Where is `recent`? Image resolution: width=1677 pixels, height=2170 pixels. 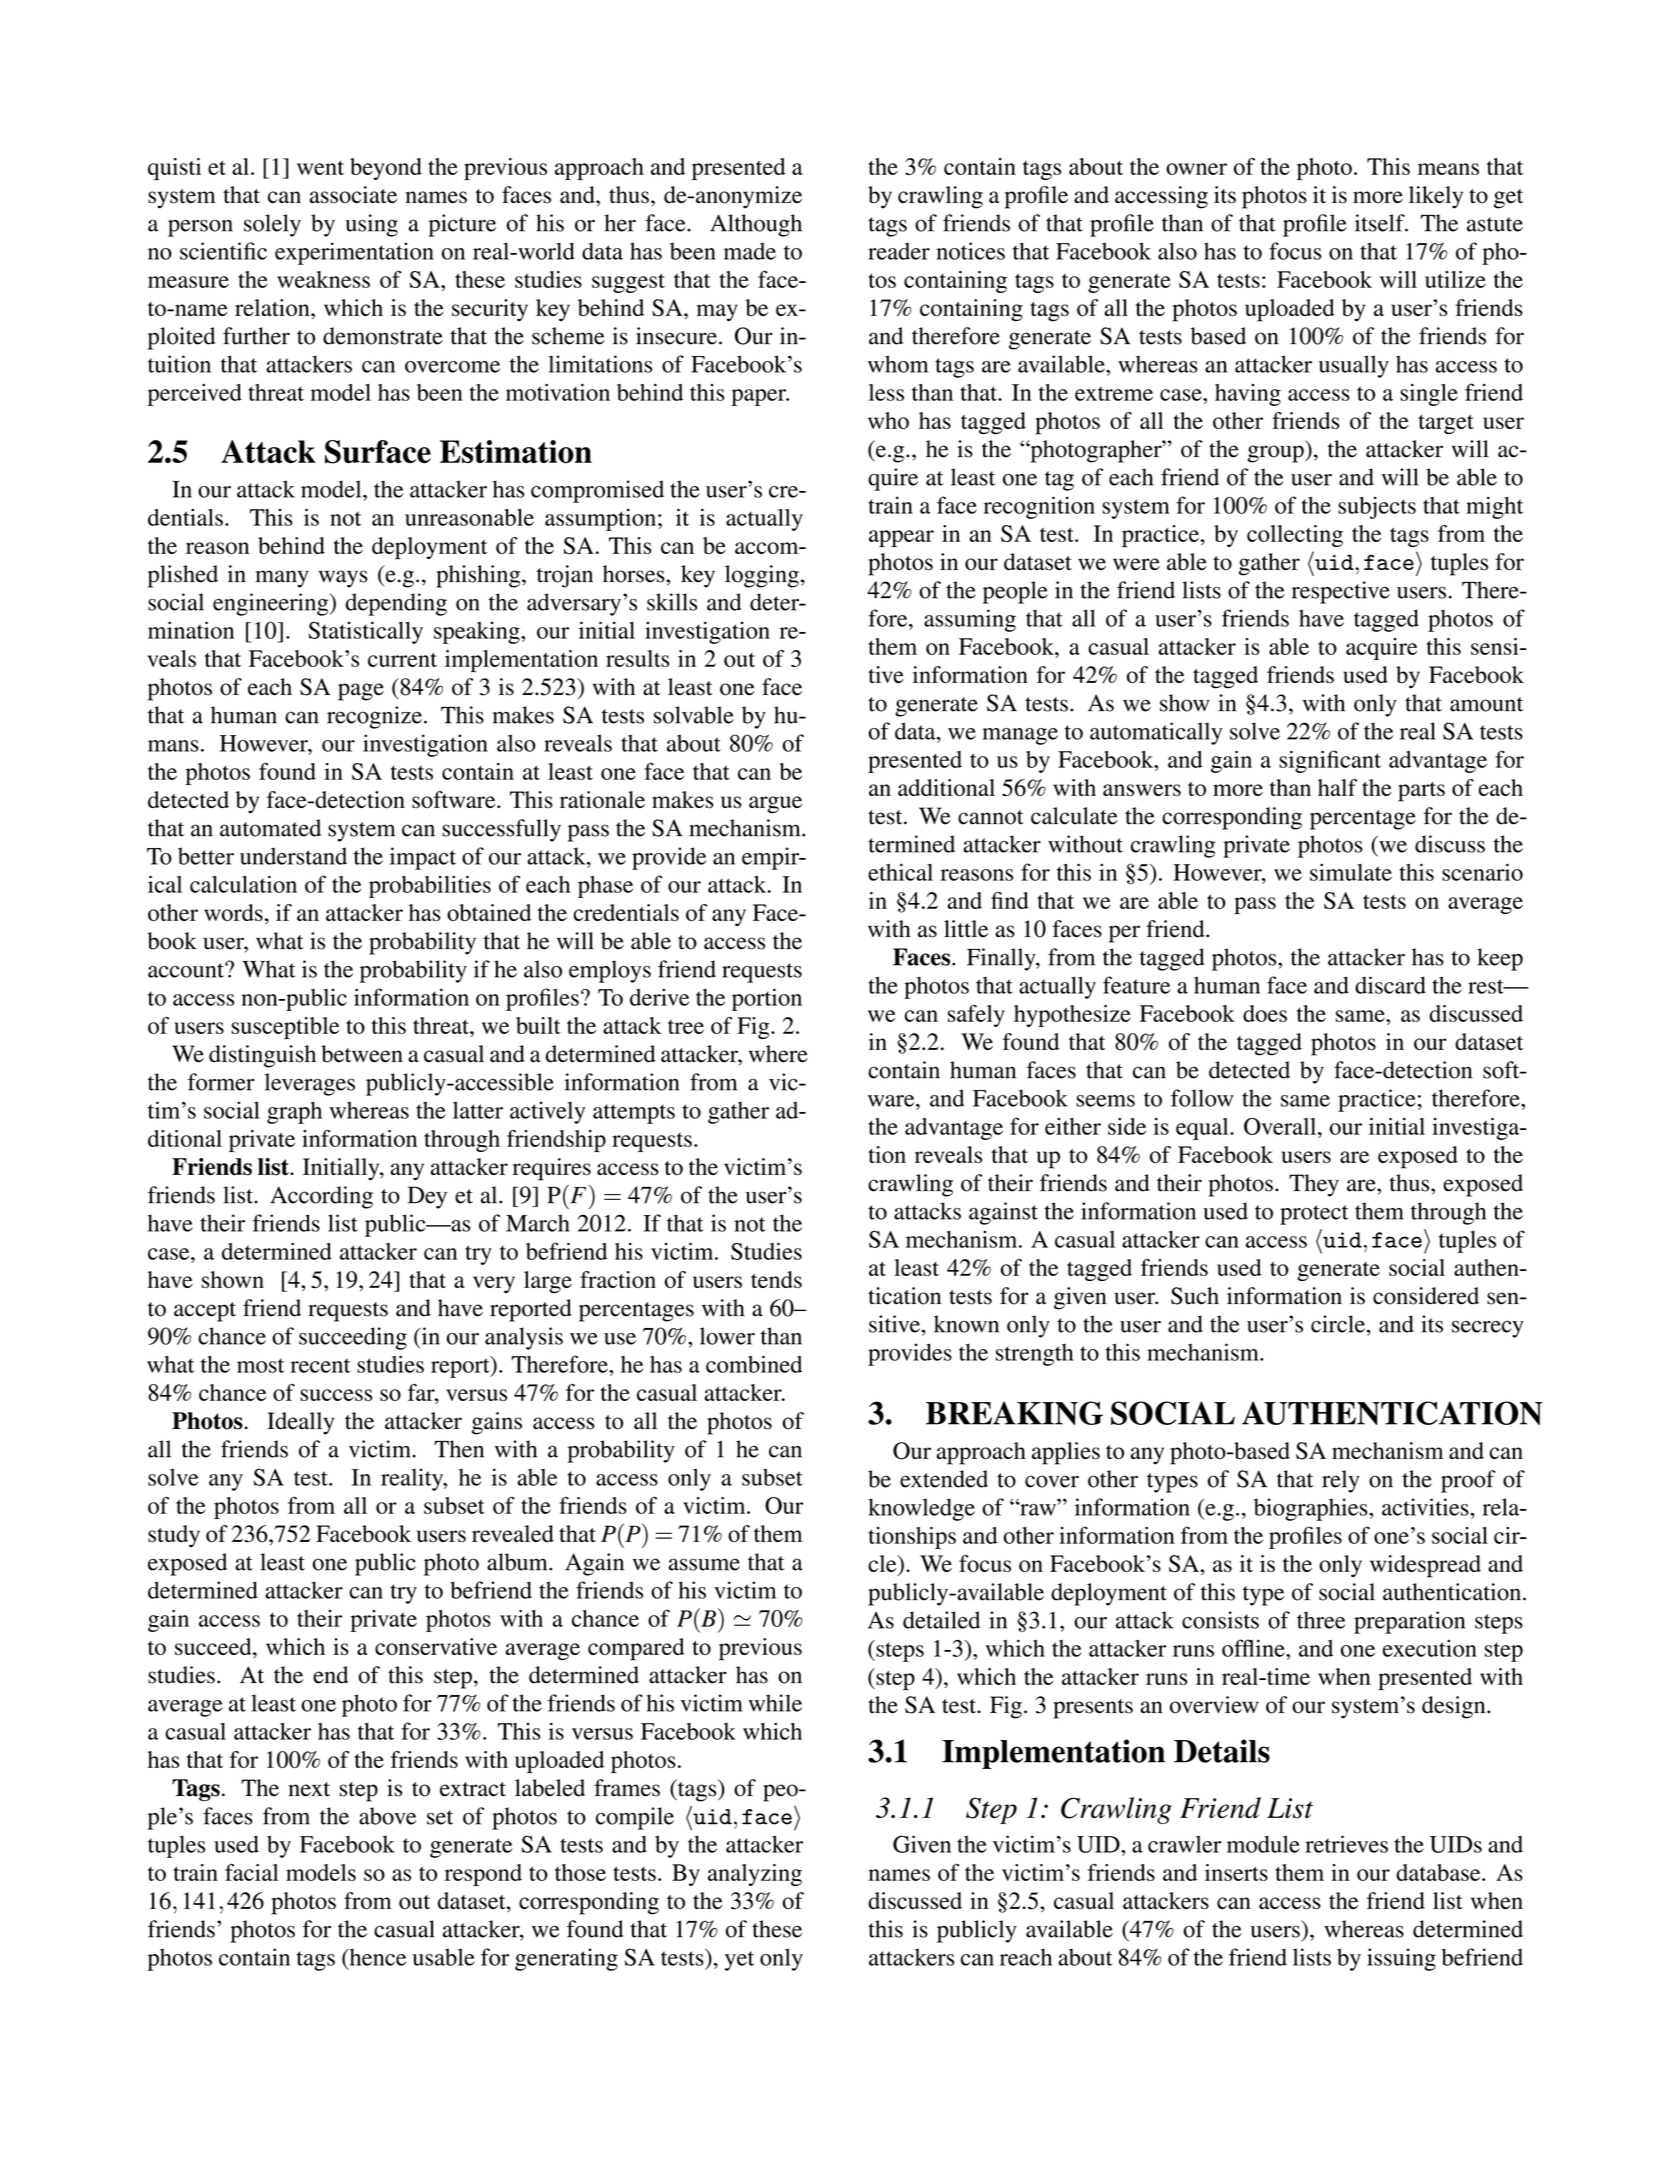
recent is located at coordinates (320, 1365).
